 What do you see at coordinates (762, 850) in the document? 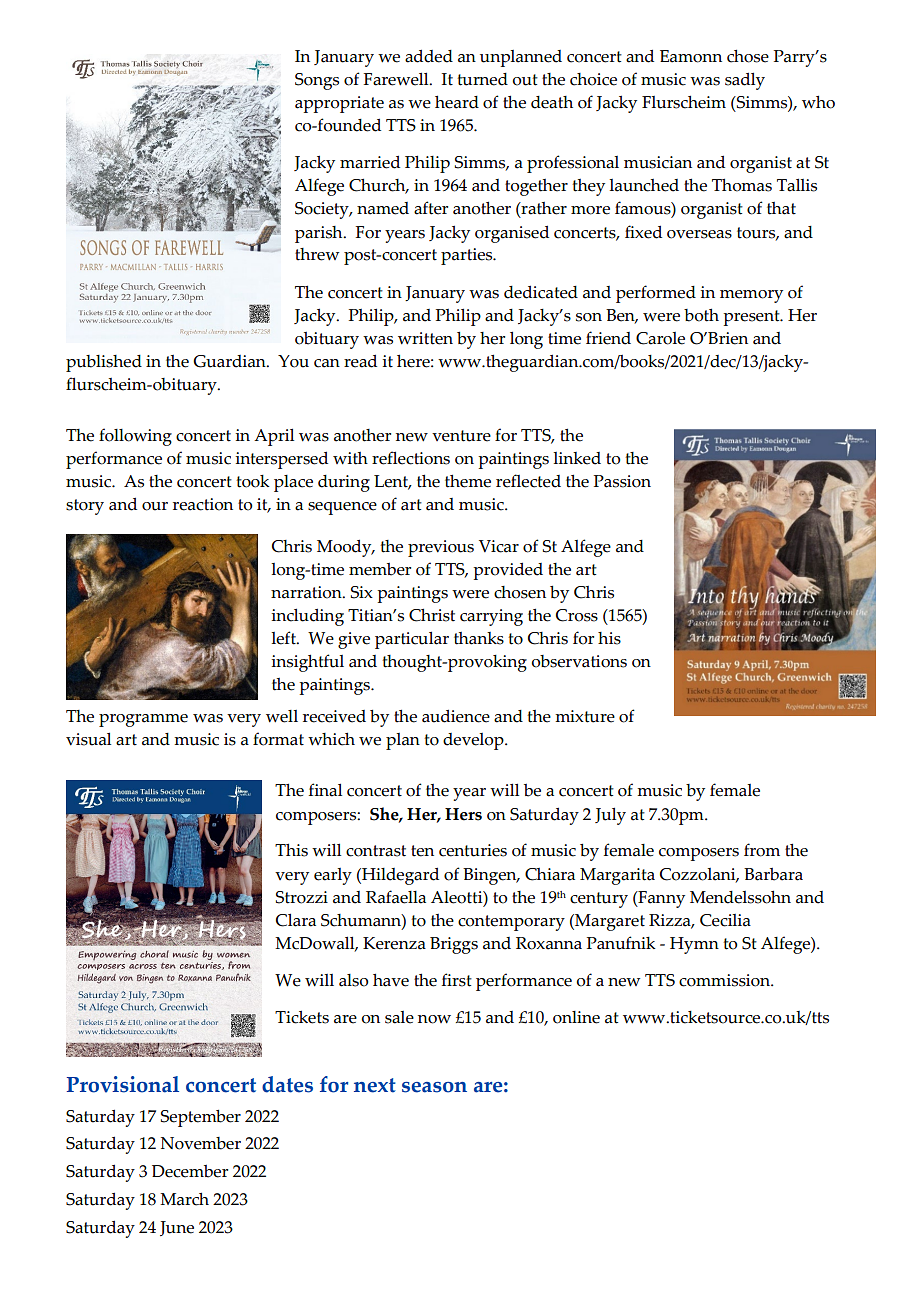
I see `from` at bounding box center [762, 850].
